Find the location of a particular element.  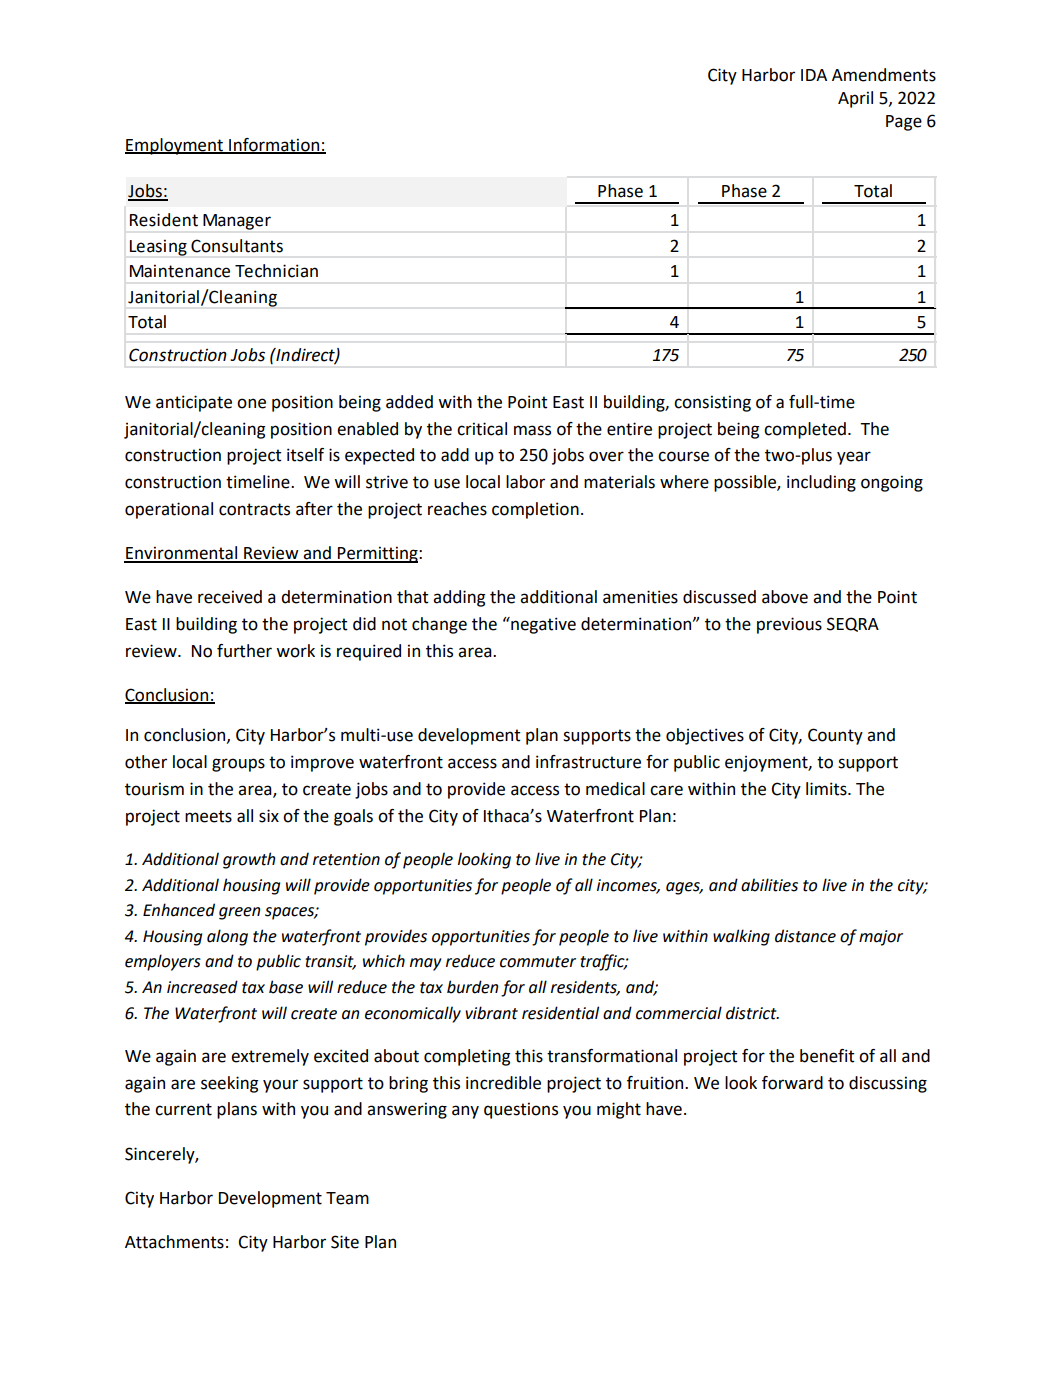

April is located at coordinates (855, 99).
